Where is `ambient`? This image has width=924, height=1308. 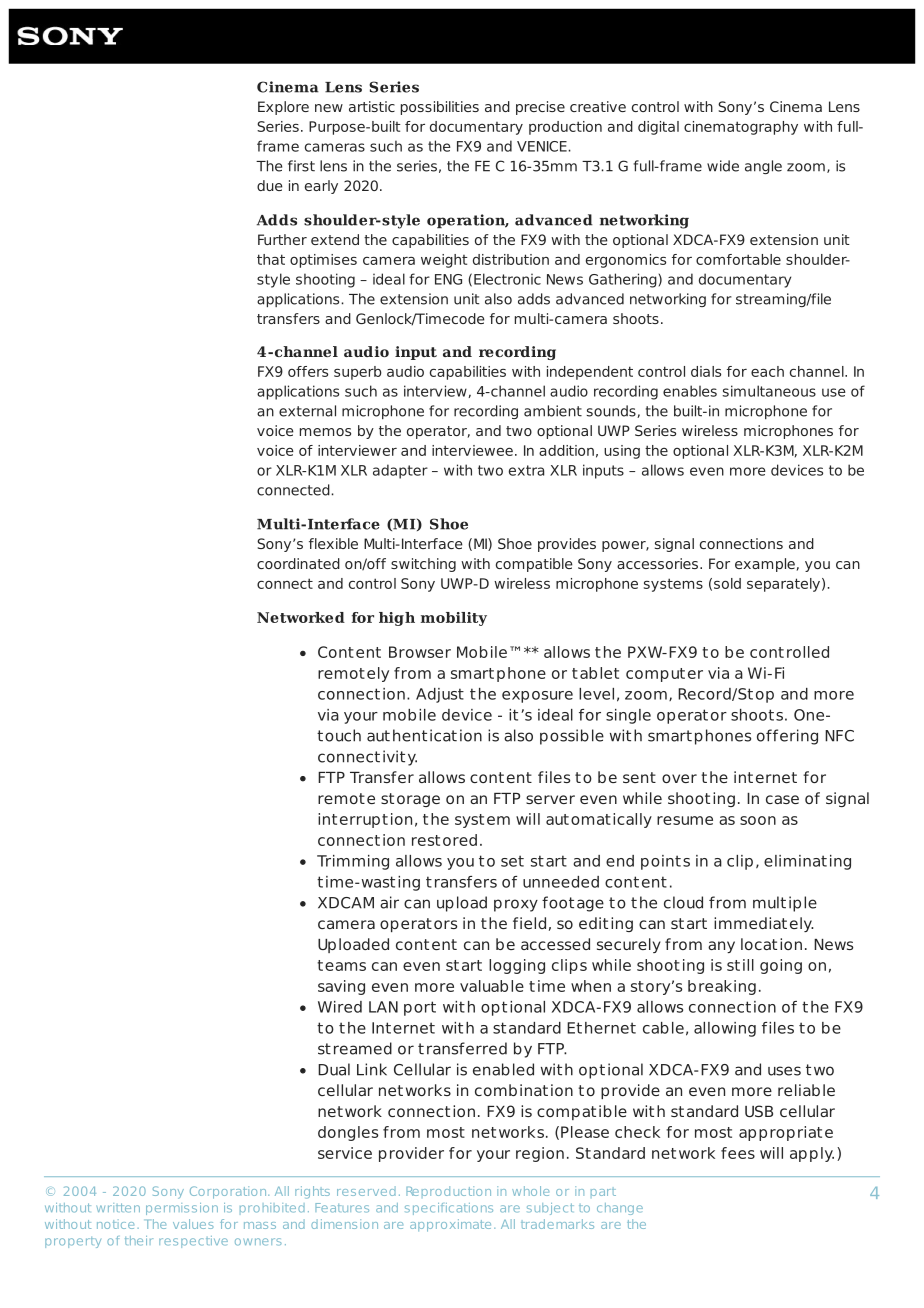
ambient is located at coordinates (553, 411).
